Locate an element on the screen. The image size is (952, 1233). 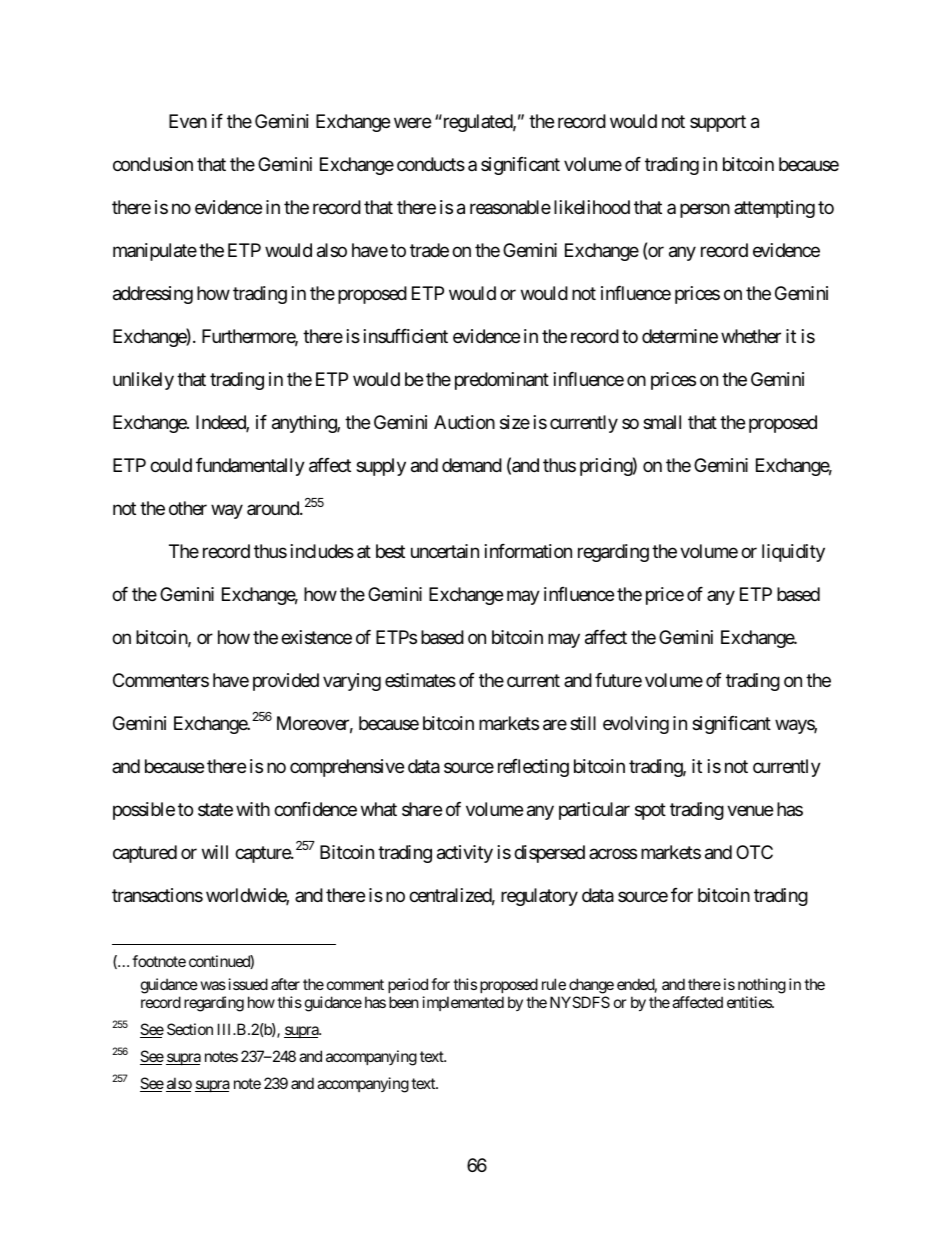
conducts is located at coordinates (431, 164).
